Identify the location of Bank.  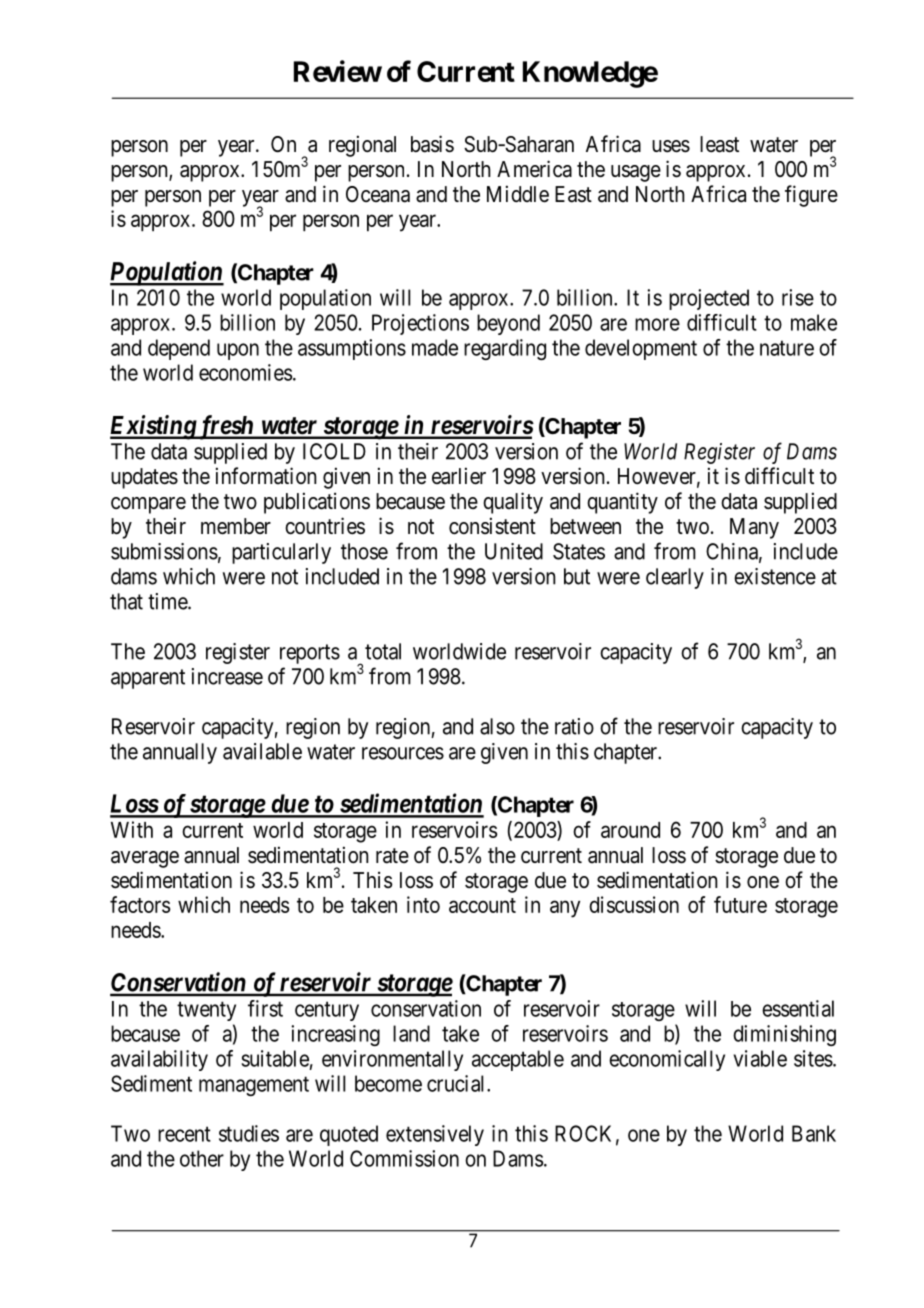
(814, 1133).
